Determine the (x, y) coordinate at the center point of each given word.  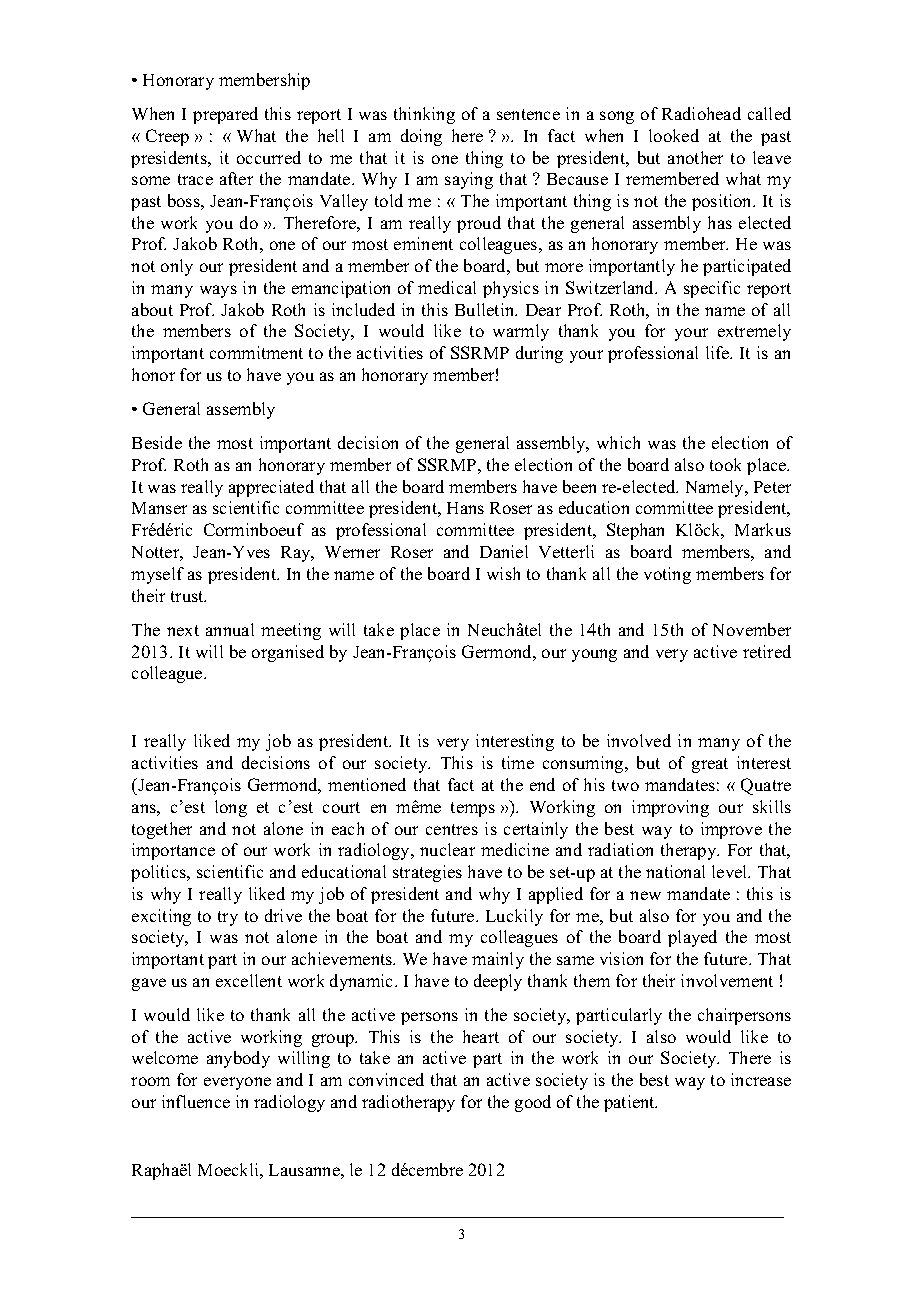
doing (421, 137)
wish (503, 573)
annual (230, 629)
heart (481, 1036)
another (695, 157)
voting (667, 575)
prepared (225, 115)
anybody (238, 1059)
